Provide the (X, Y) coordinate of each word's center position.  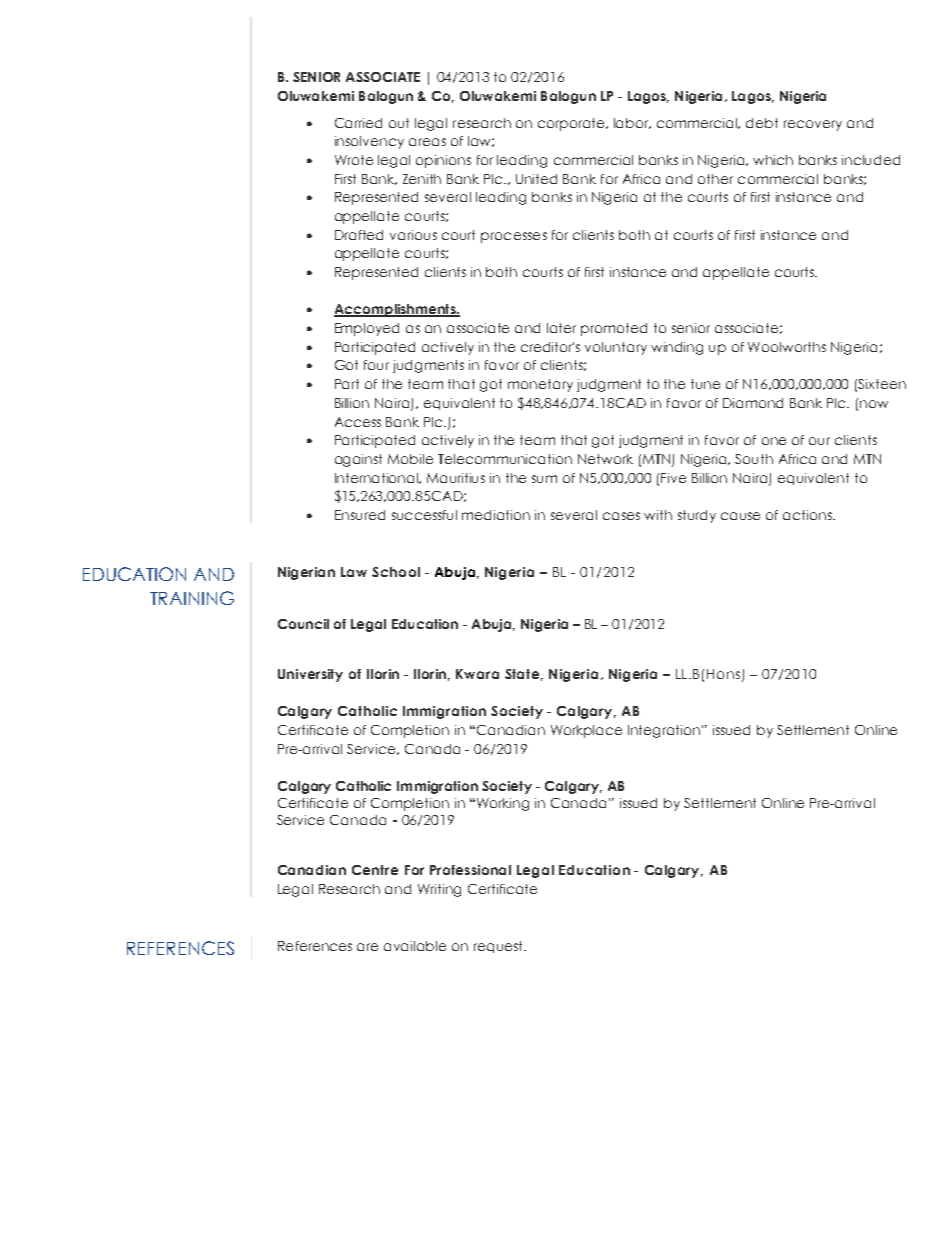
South (754, 459)
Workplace (586, 731)
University (310, 675)
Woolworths (787, 347)
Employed (367, 329)
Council (303, 624)
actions (808, 515)
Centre (375, 870)
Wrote (354, 160)
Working (503, 804)
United (536, 179)
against (358, 460)
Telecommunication (505, 459)
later (561, 328)
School (396, 572)
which (773, 160)
